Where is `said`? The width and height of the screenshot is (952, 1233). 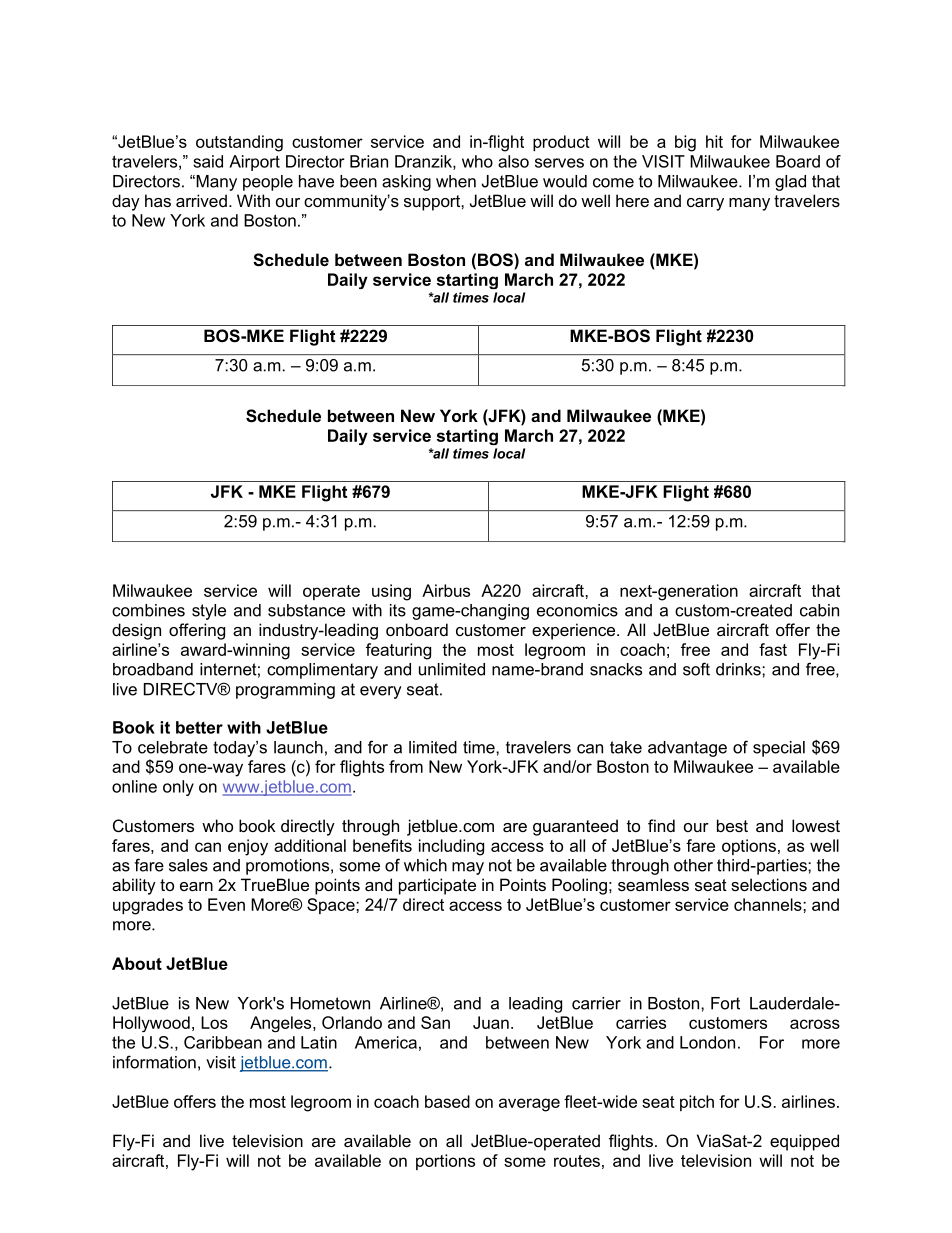
said is located at coordinates (208, 161).
